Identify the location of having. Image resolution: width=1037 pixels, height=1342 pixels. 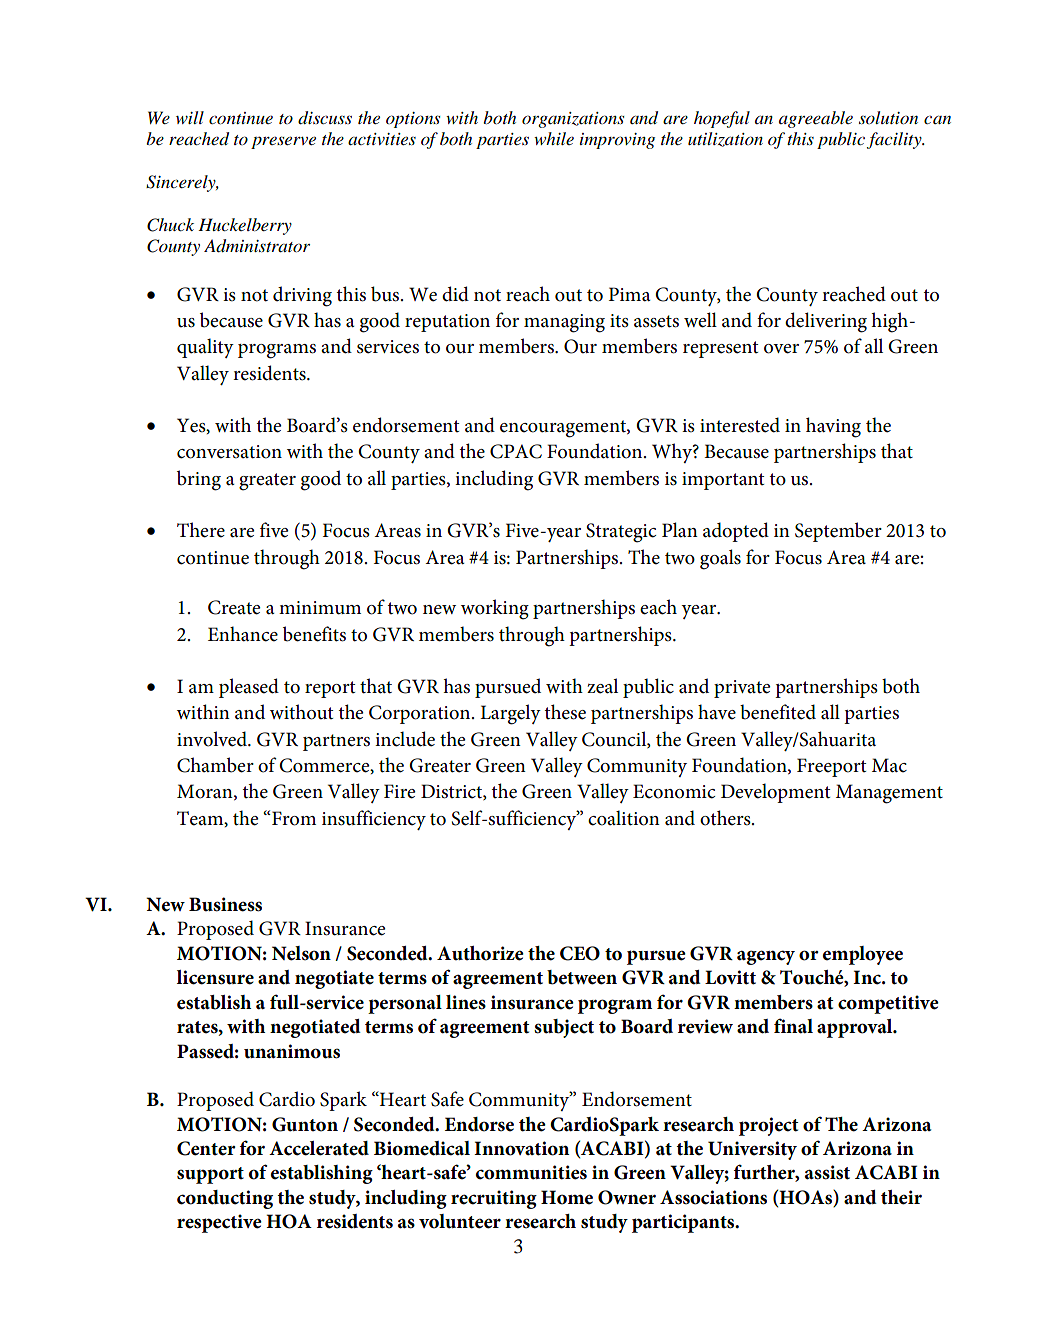
(833, 427).
